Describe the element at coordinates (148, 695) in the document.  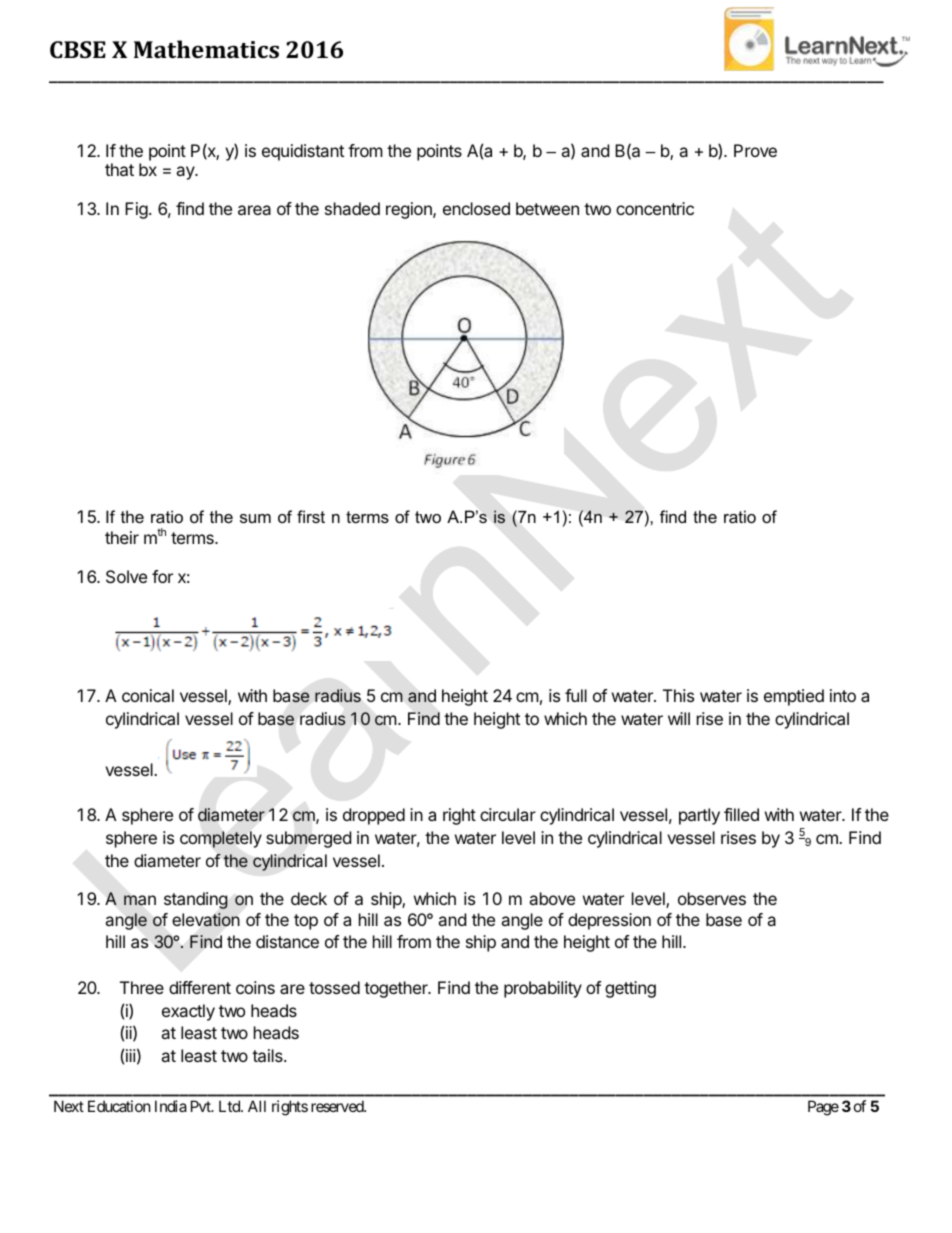
I see `conical` at that location.
